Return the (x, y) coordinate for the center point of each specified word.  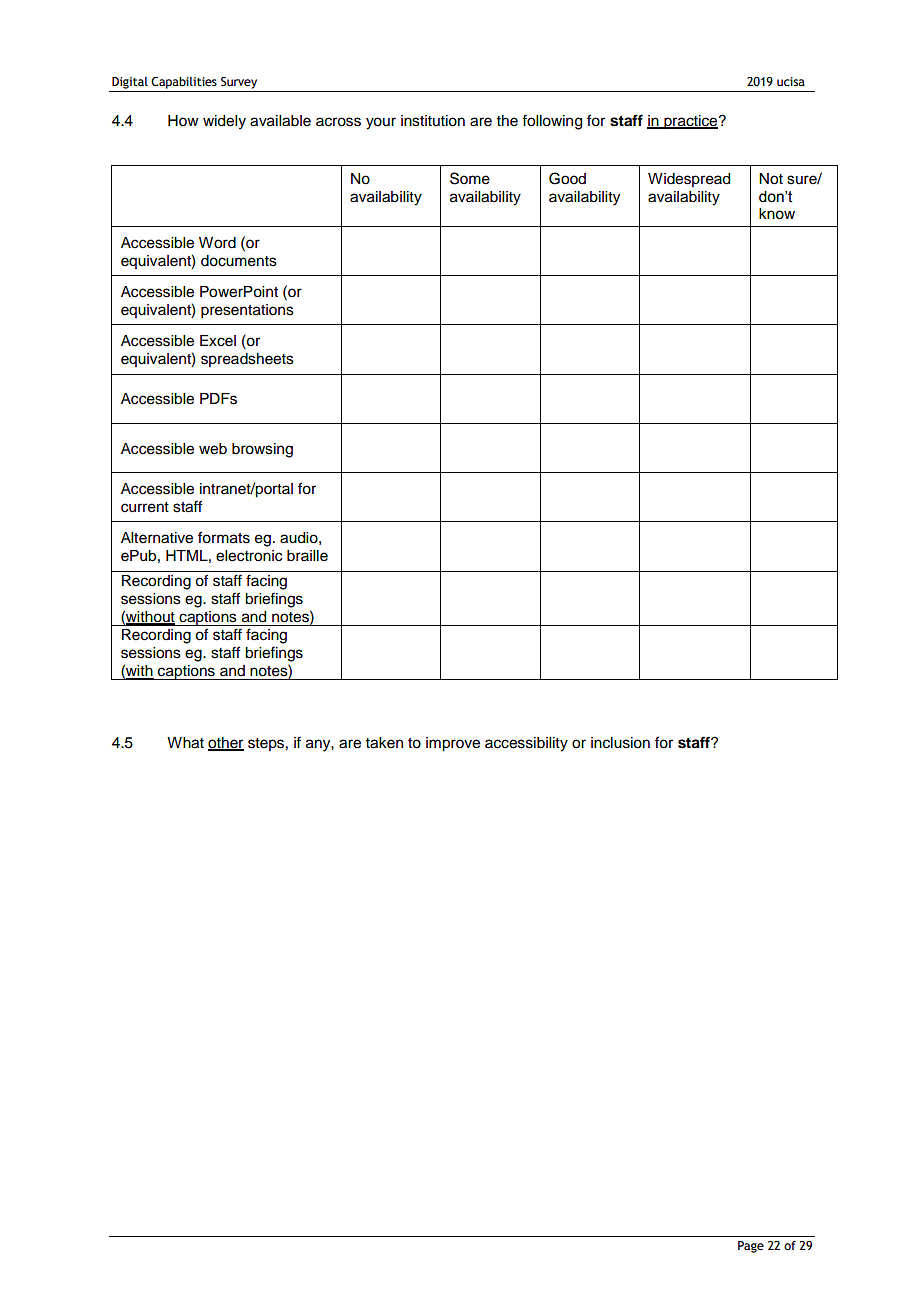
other (226, 744)
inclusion (620, 743)
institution (433, 121)
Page (751, 1247)
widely (224, 122)
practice (691, 122)
